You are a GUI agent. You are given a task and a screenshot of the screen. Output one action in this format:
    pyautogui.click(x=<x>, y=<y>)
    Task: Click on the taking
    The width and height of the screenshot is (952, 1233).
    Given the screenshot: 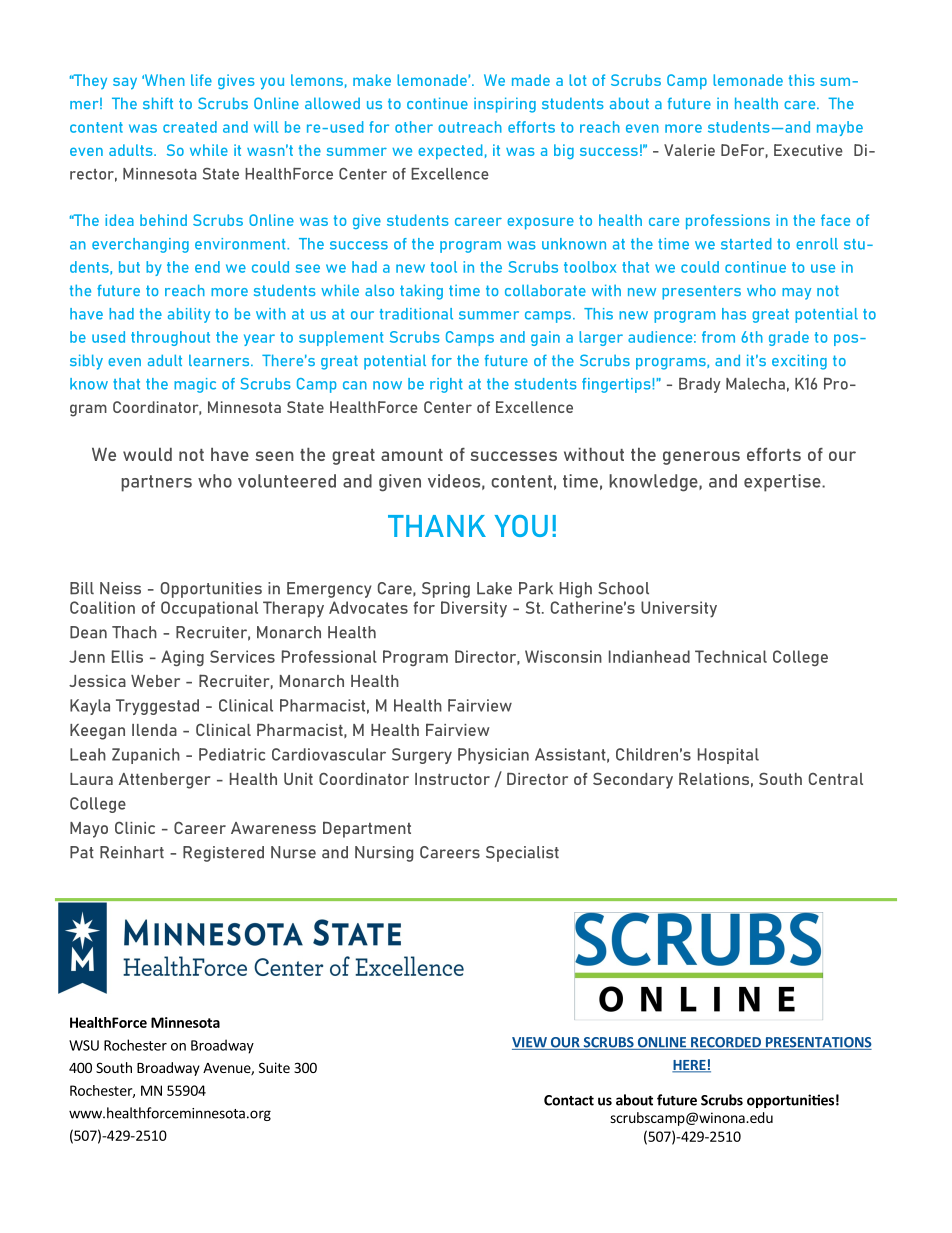 What is the action you would take?
    pyautogui.click(x=421, y=292)
